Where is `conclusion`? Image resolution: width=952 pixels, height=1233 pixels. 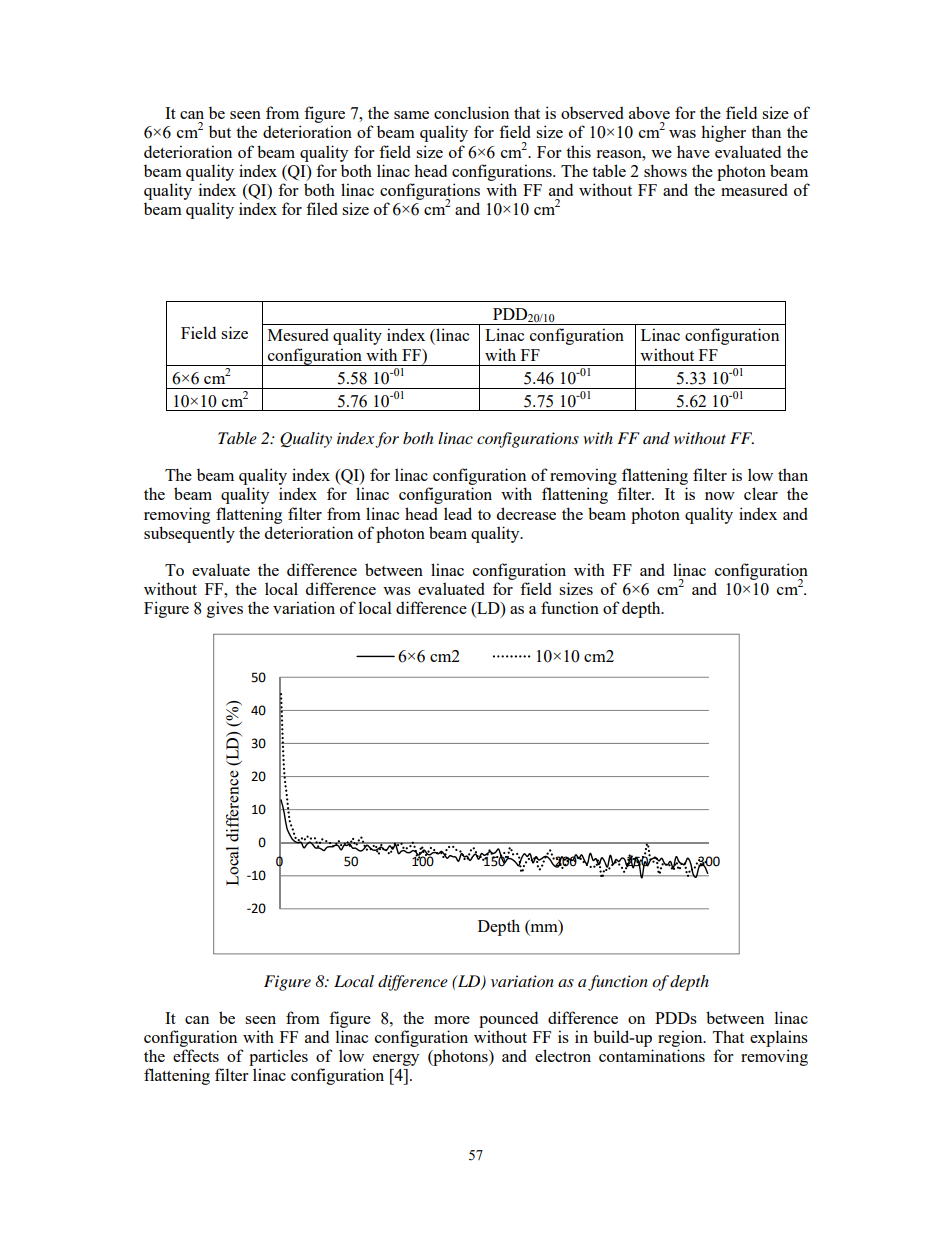 conclusion is located at coordinates (471, 112).
